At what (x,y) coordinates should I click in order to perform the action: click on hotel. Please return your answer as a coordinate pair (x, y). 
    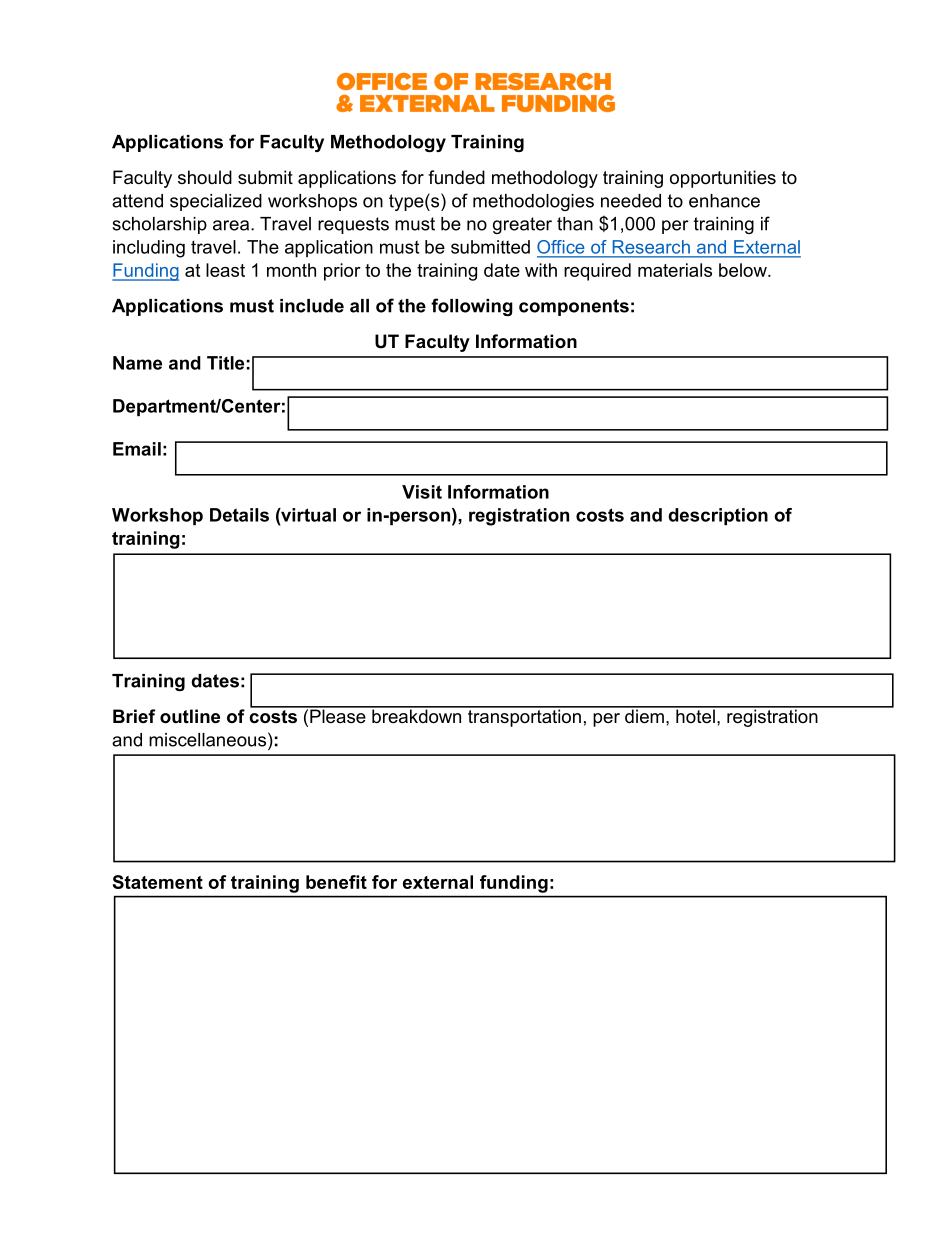
    Looking at the image, I should click on (695, 715).
